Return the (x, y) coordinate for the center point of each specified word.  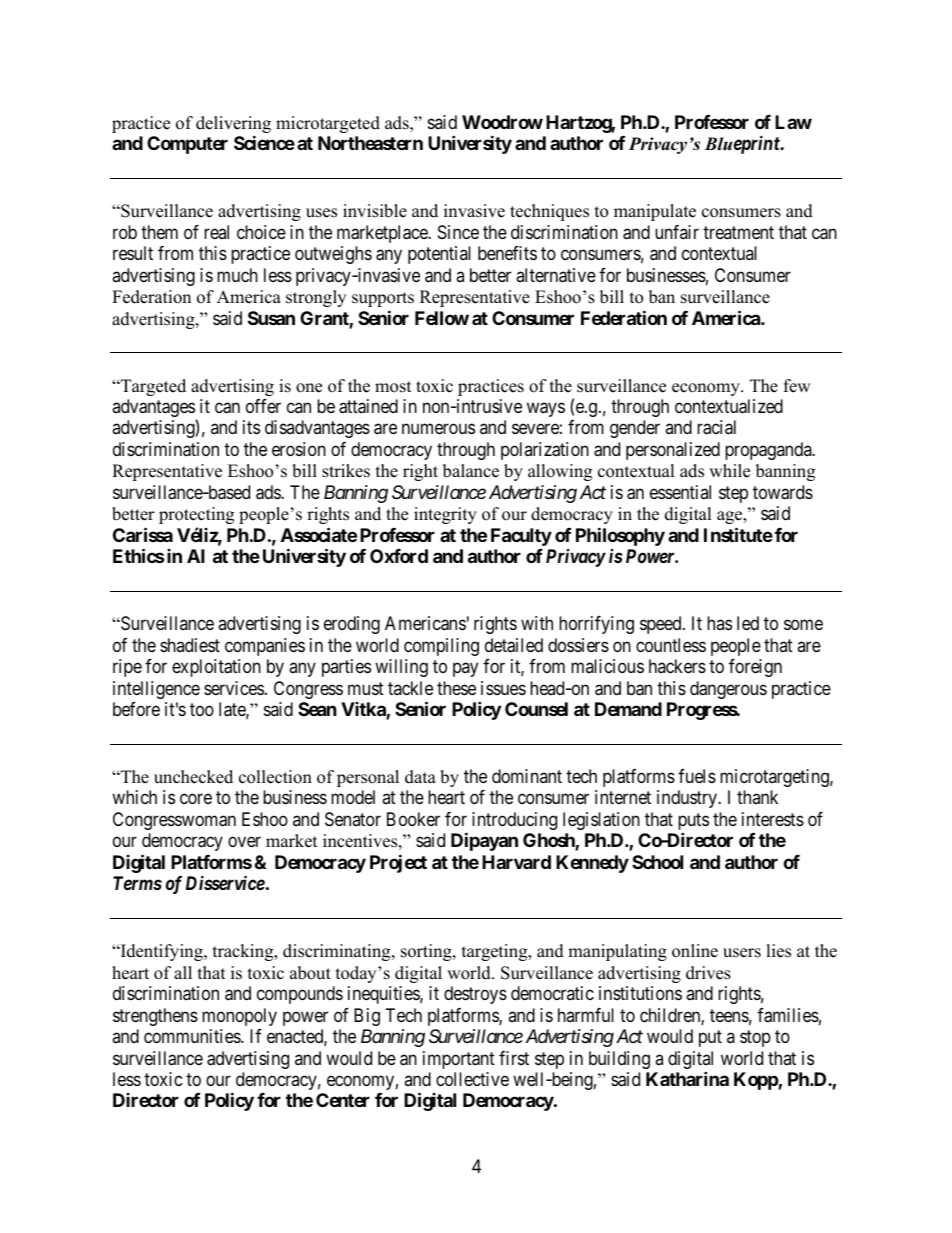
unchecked (193, 777)
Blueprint (743, 145)
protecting (196, 515)
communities (193, 1036)
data (420, 777)
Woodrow (502, 122)
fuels (697, 776)
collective (472, 1079)
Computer (187, 145)
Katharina (687, 1078)
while (729, 471)
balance (471, 471)
